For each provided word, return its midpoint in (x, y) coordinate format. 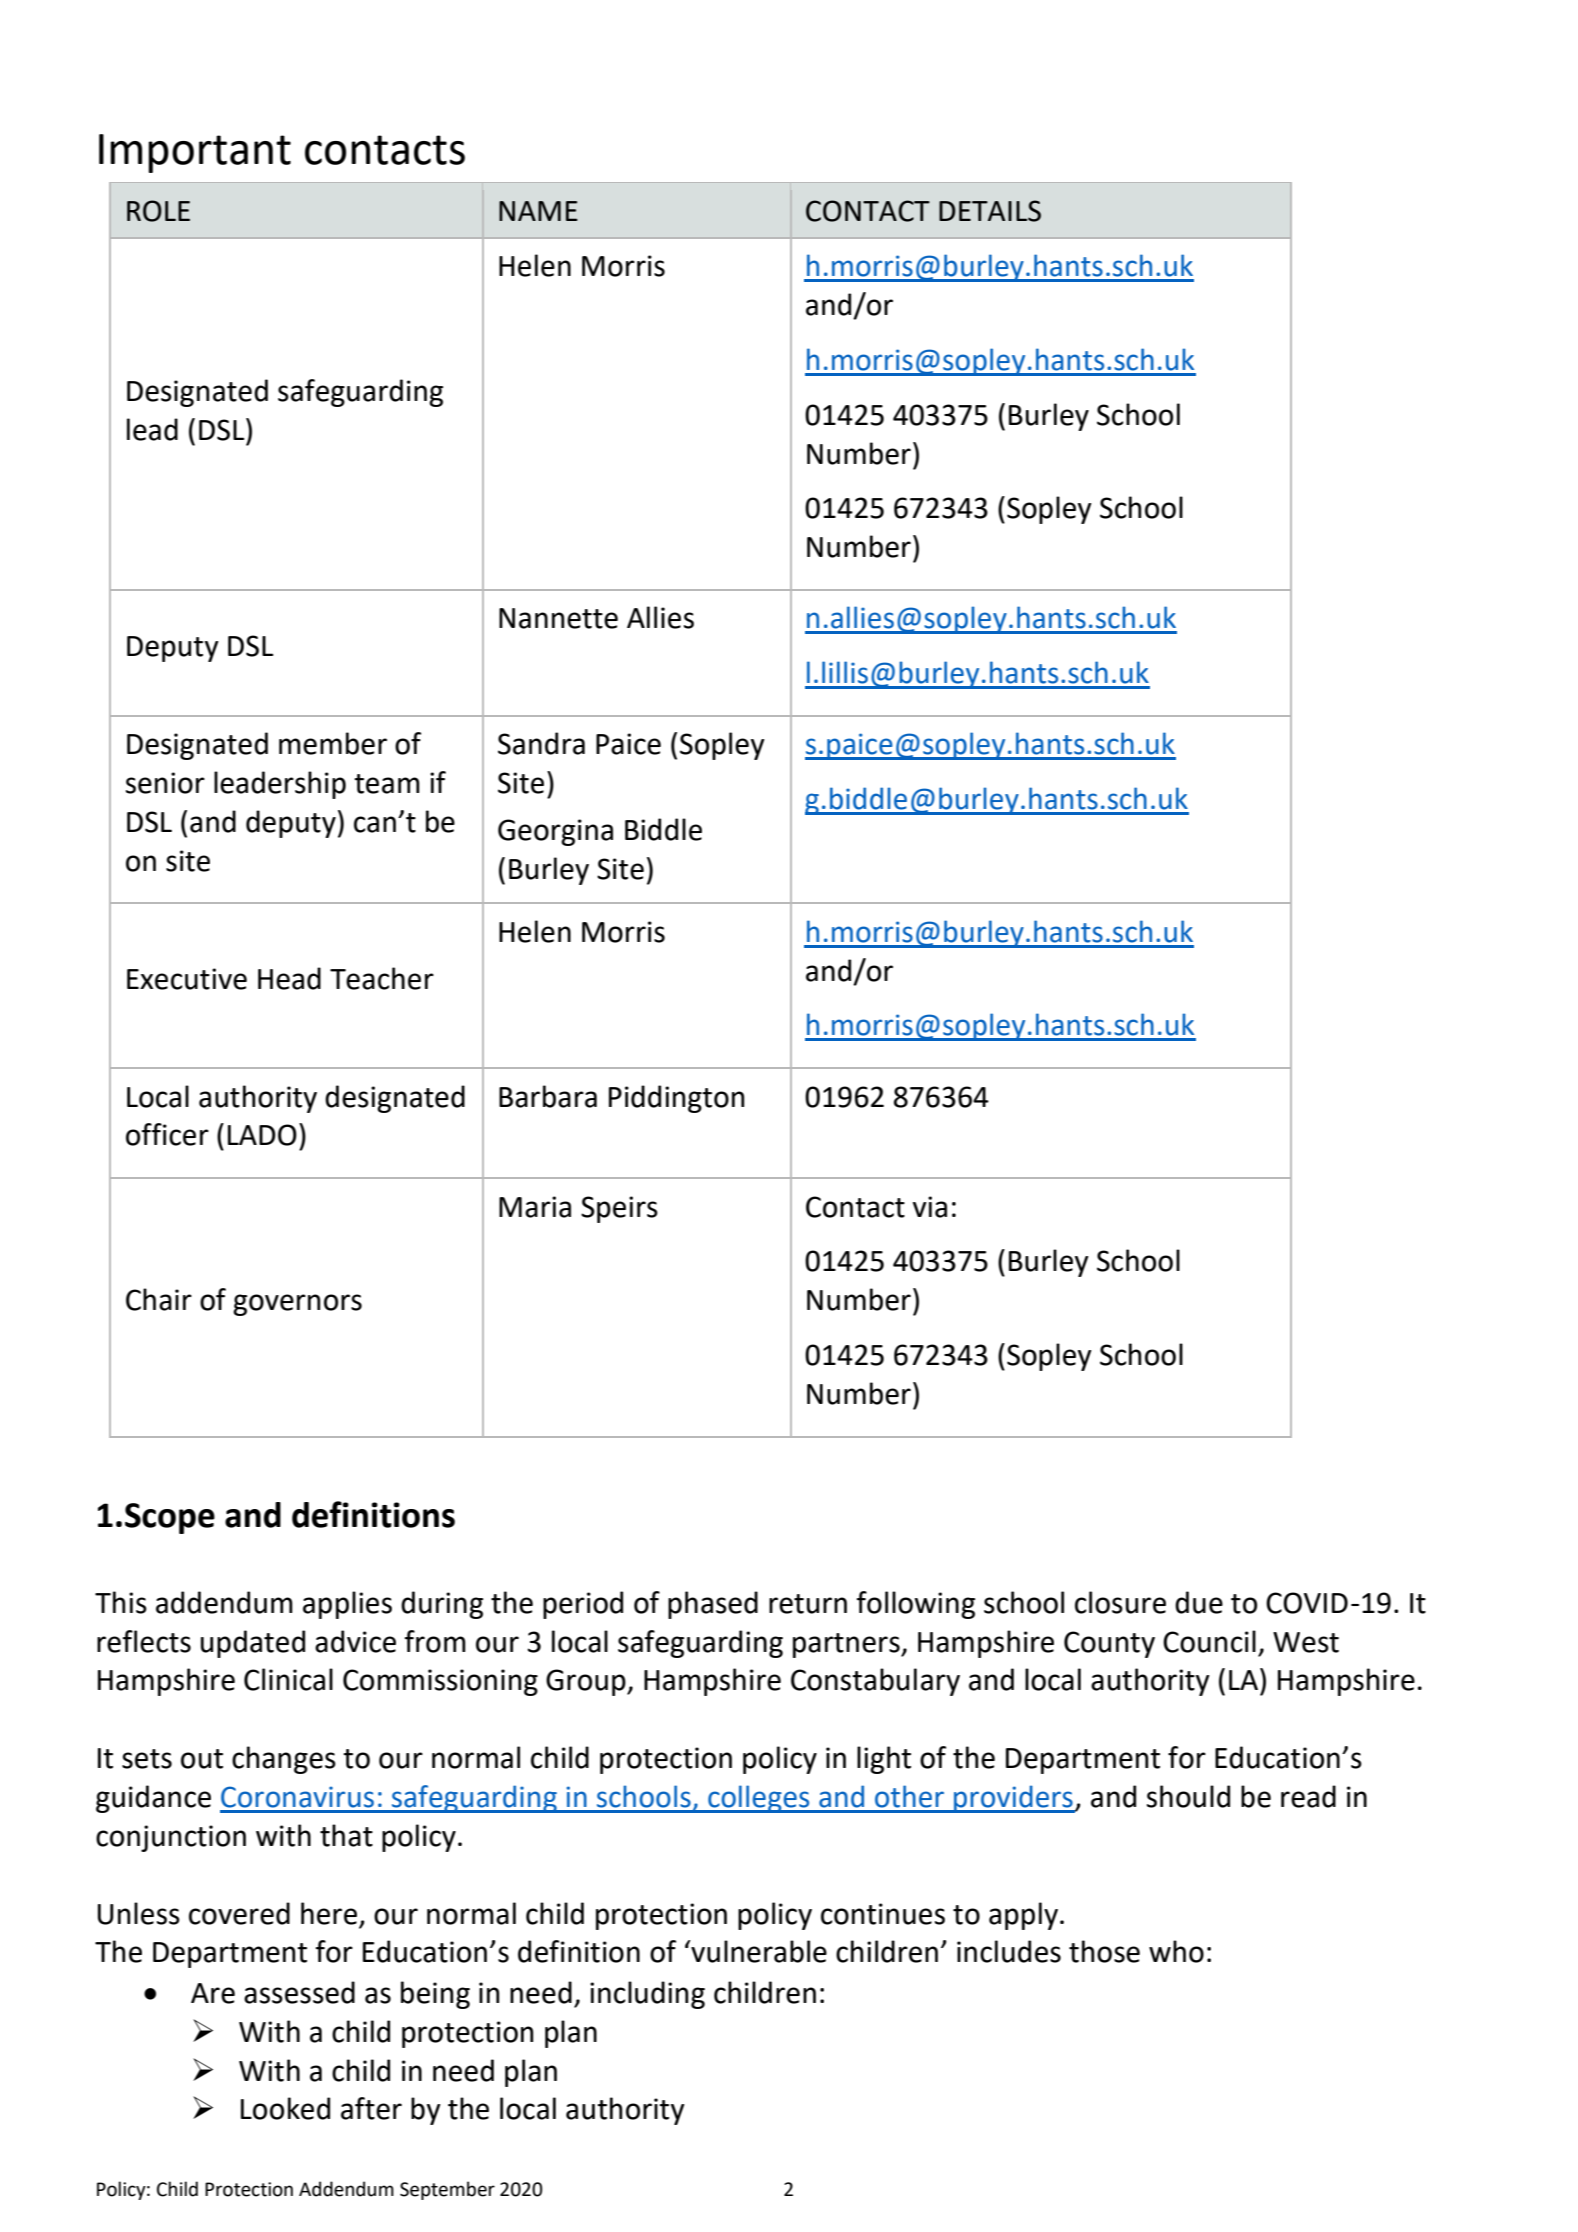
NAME (538, 211)
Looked (285, 2108)
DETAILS (990, 211)
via (930, 1207)
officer (167, 1134)
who (1176, 1951)
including (647, 1995)
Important (195, 153)
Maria (535, 1207)
